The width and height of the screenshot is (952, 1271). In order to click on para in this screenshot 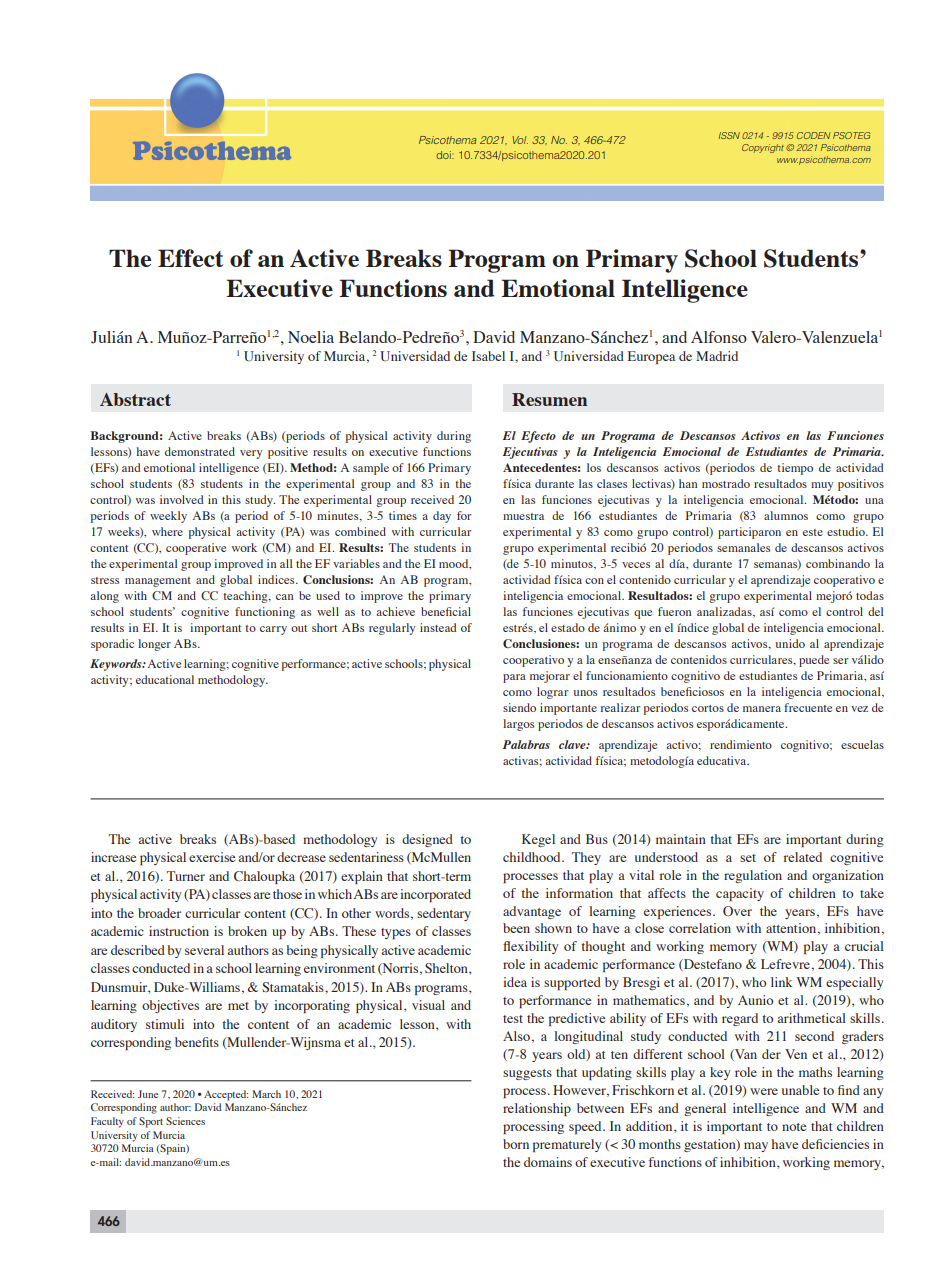, I will do `click(514, 678)`.
